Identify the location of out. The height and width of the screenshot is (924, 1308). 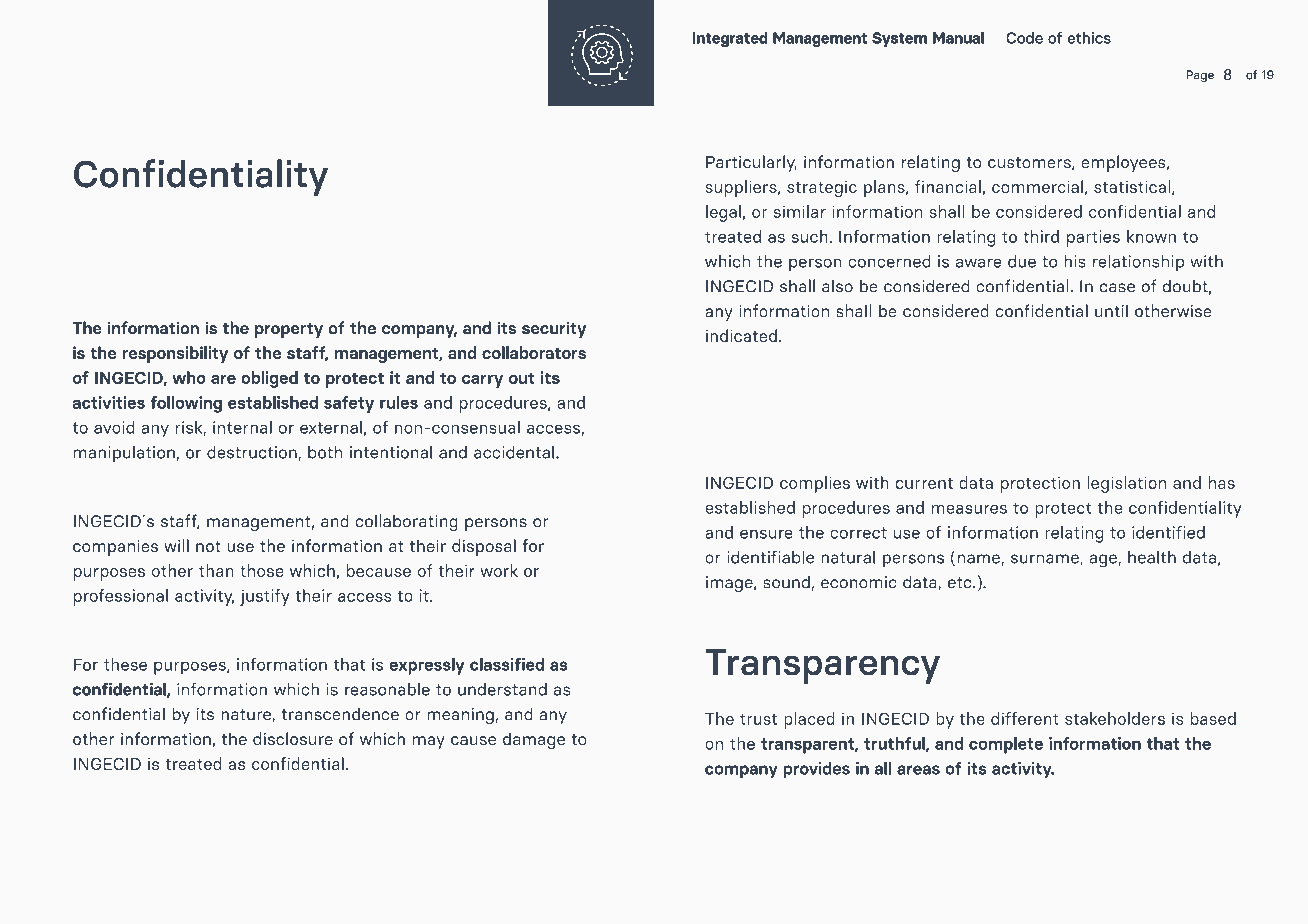
(522, 378).
